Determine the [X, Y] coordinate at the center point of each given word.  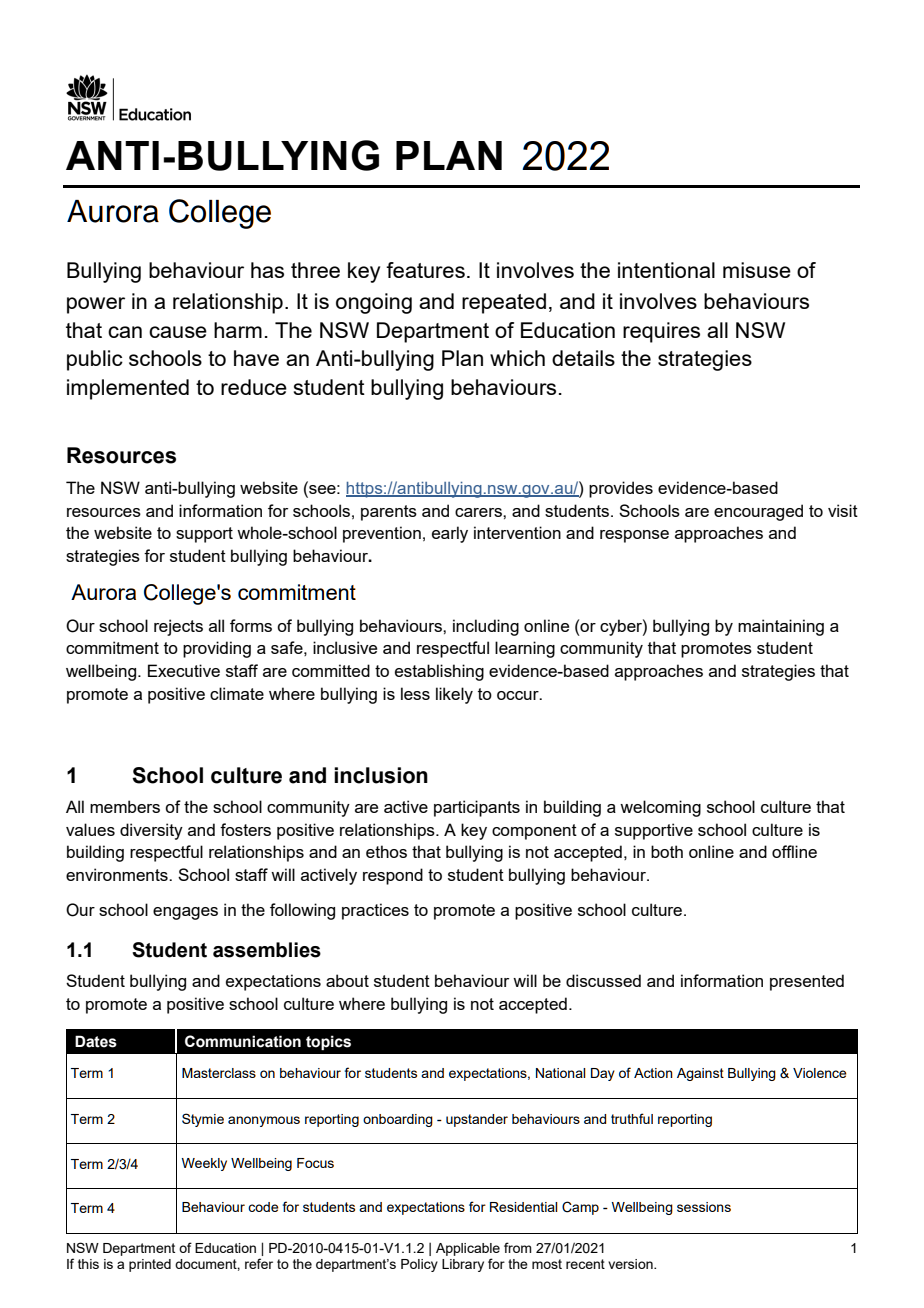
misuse [757, 270]
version [631, 1264]
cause [178, 332]
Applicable [468, 1249]
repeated [504, 303]
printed [150, 1265]
